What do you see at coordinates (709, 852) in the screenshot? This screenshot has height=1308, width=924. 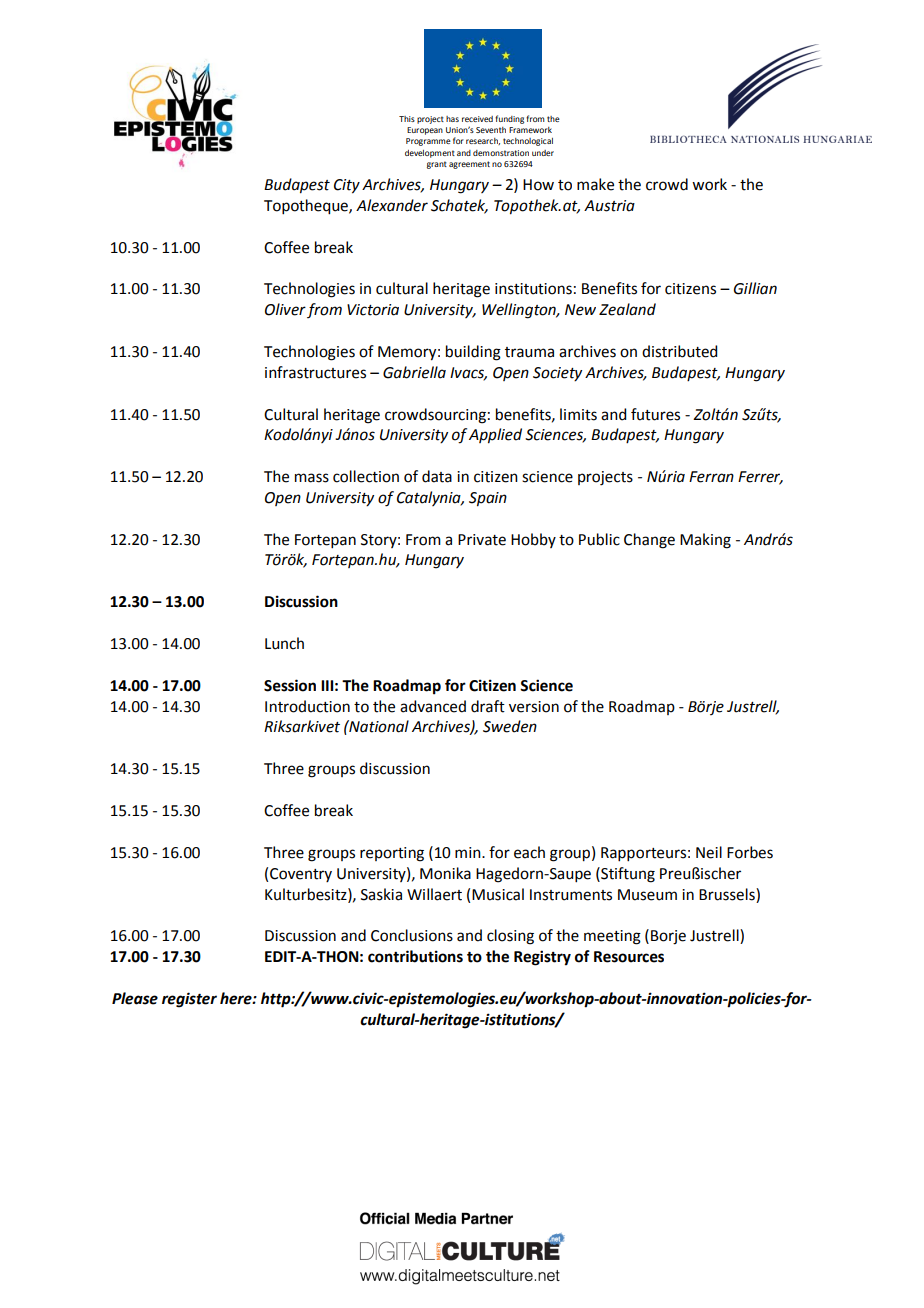 I see `Neil` at bounding box center [709, 852].
